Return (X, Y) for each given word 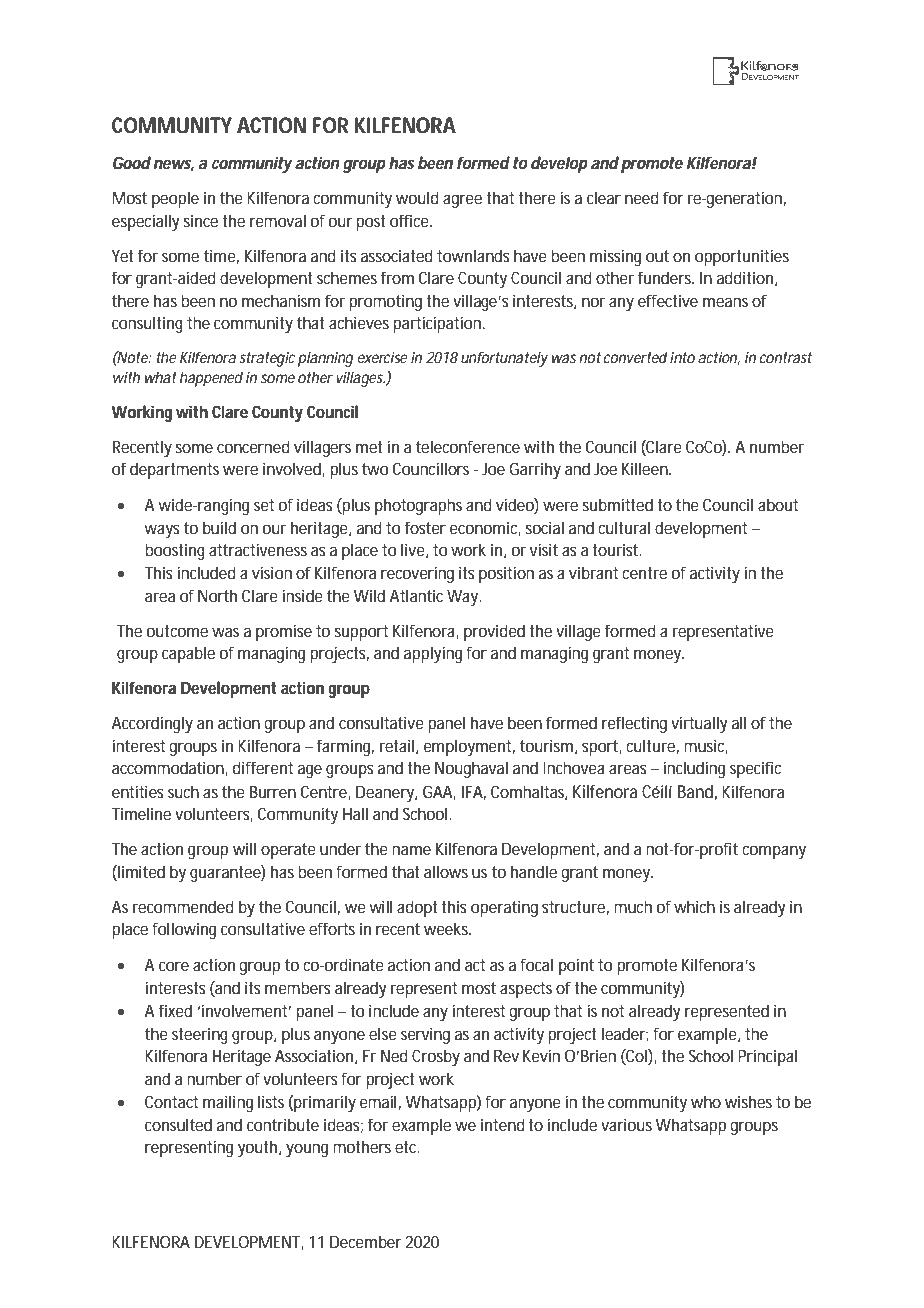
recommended (183, 906)
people (175, 199)
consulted (178, 1124)
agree (462, 201)
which (694, 906)
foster (425, 527)
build (219, 527)
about (778, 504)
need (642, 197)
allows (446, 871)
